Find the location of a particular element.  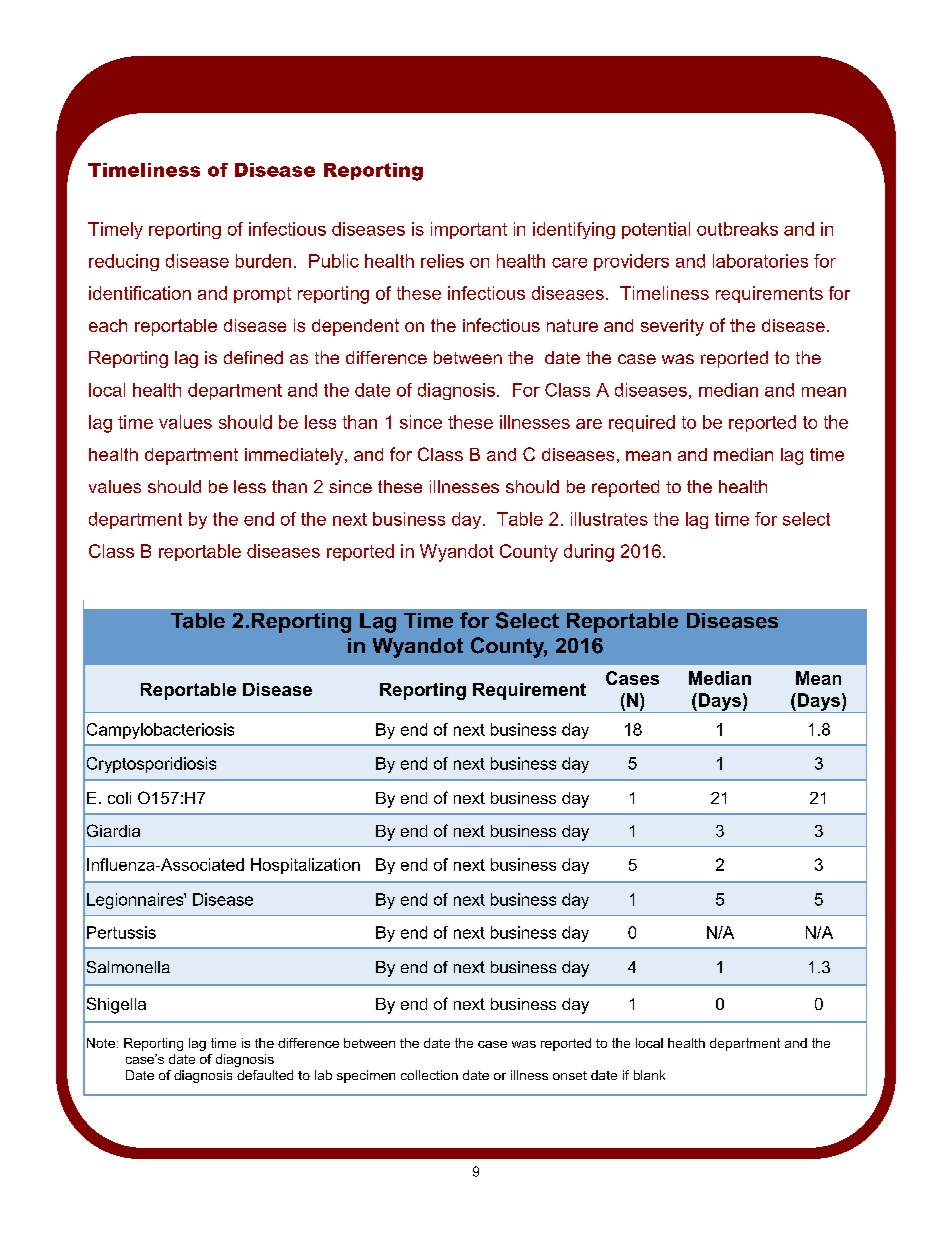

illustrates is located at coordinates (609, 519).
